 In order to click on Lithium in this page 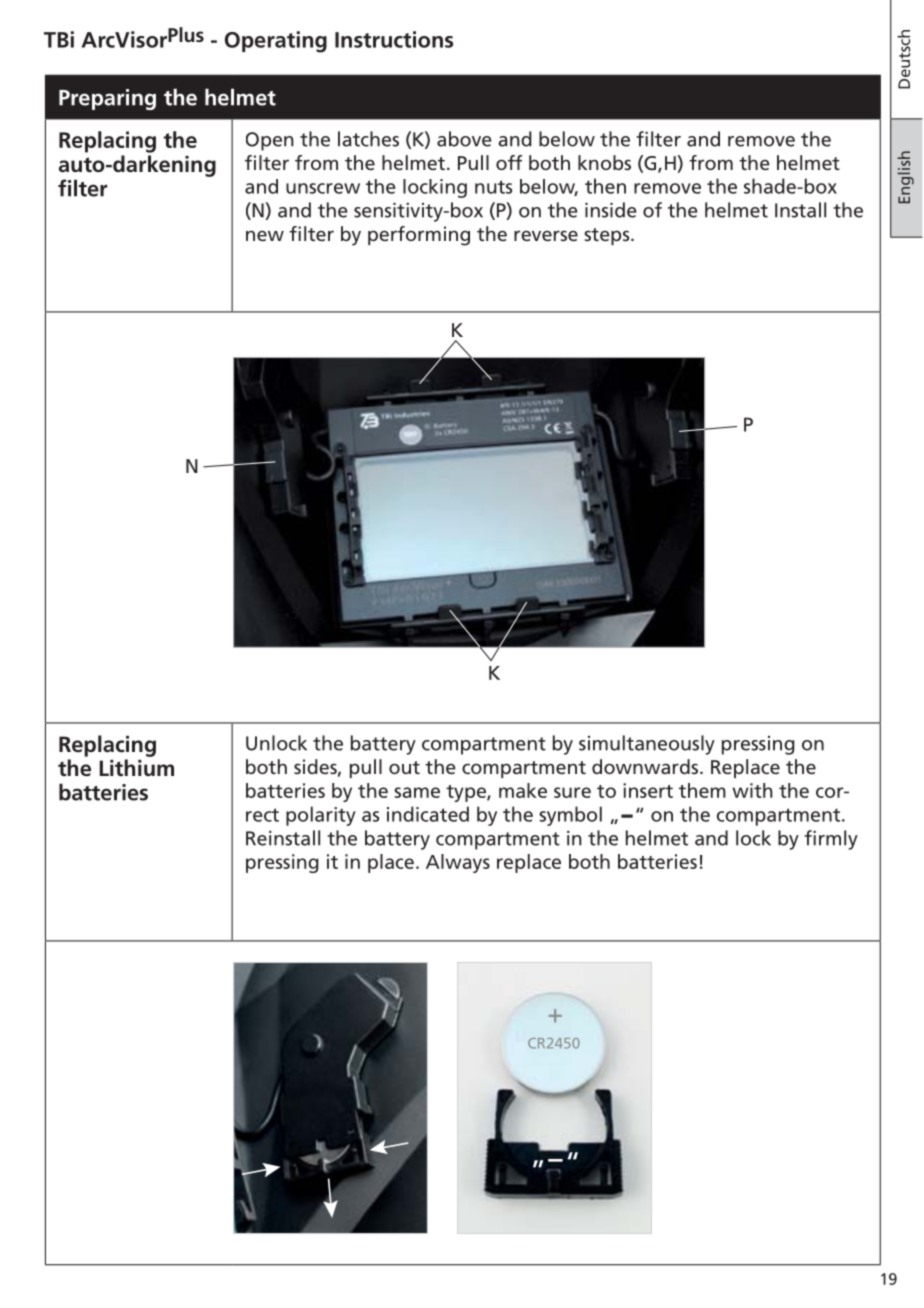, I will do `click(137, 767)`.
